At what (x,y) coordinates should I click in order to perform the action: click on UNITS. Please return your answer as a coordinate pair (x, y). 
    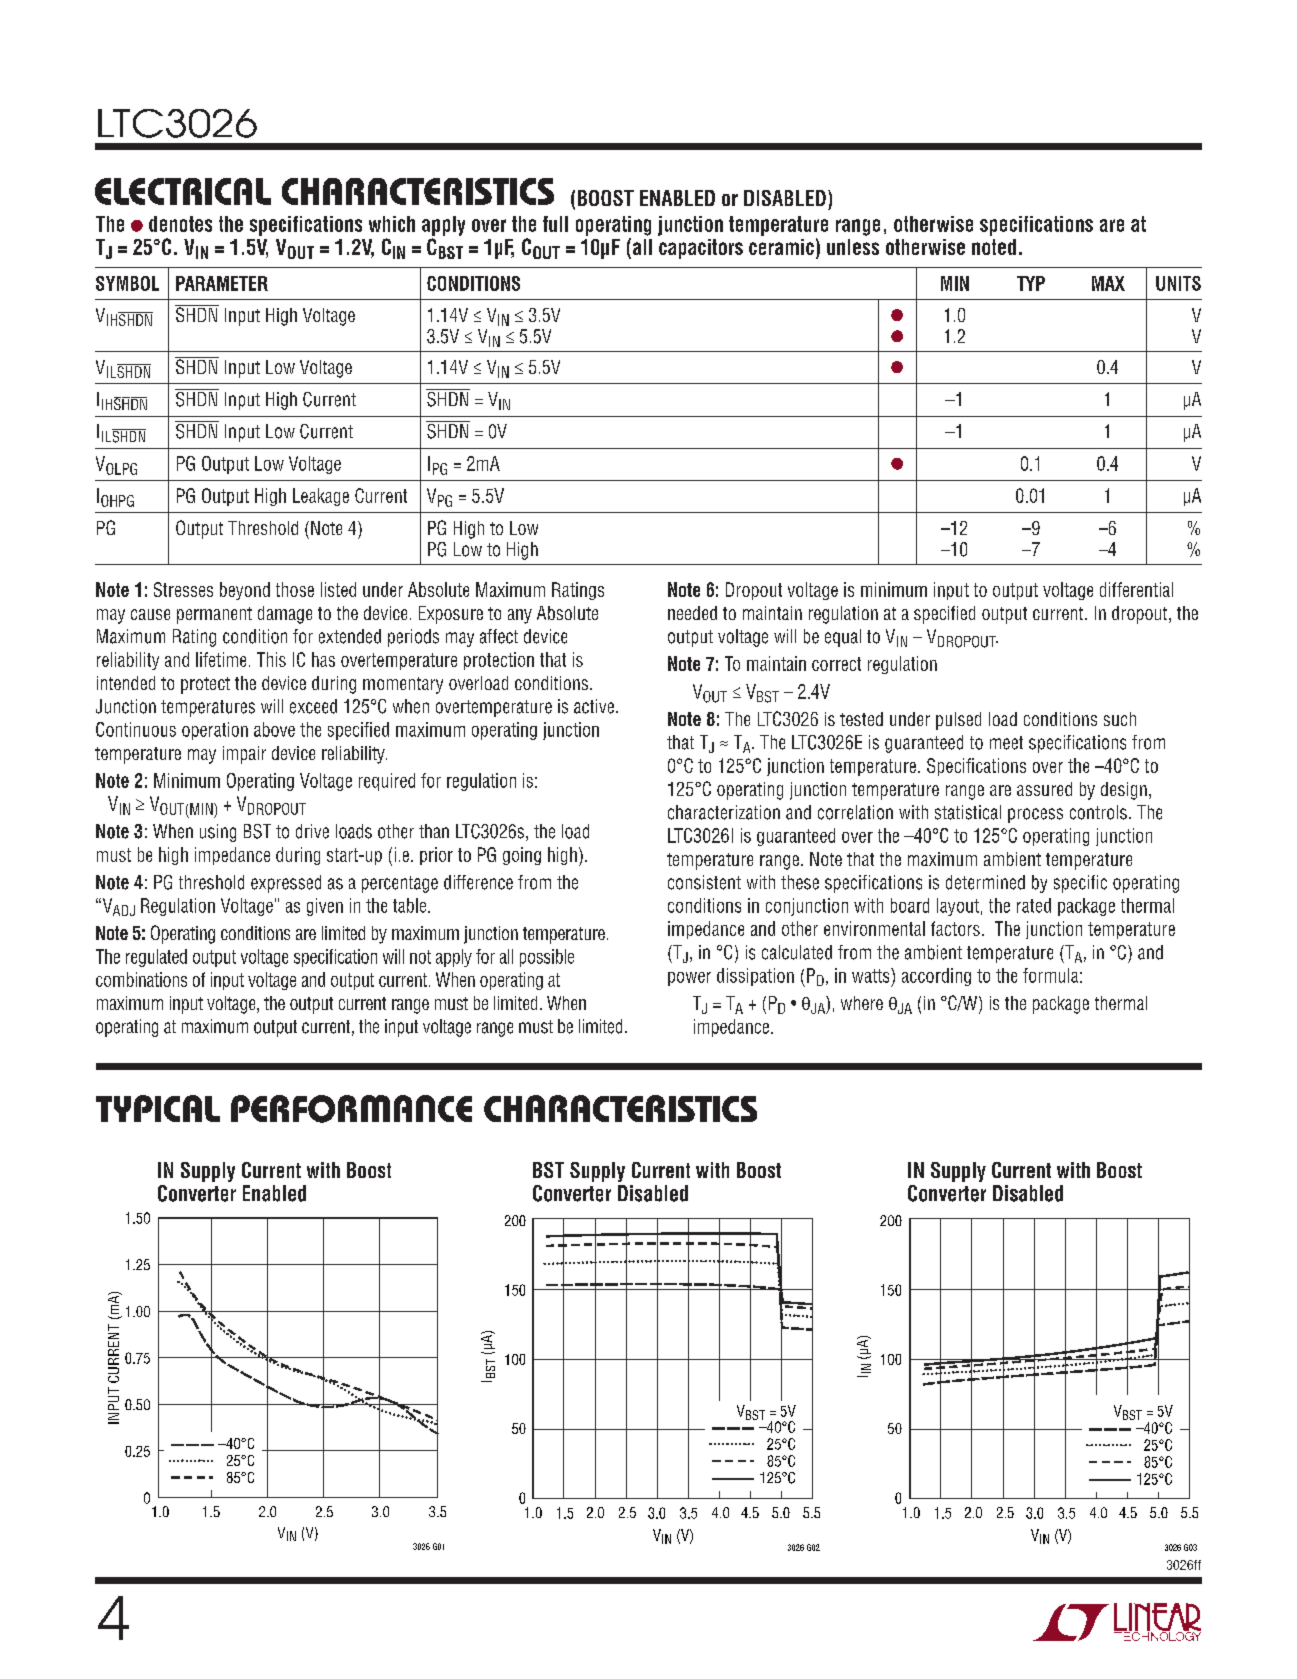
    Looking at the image, I should click on (1178, 283).
